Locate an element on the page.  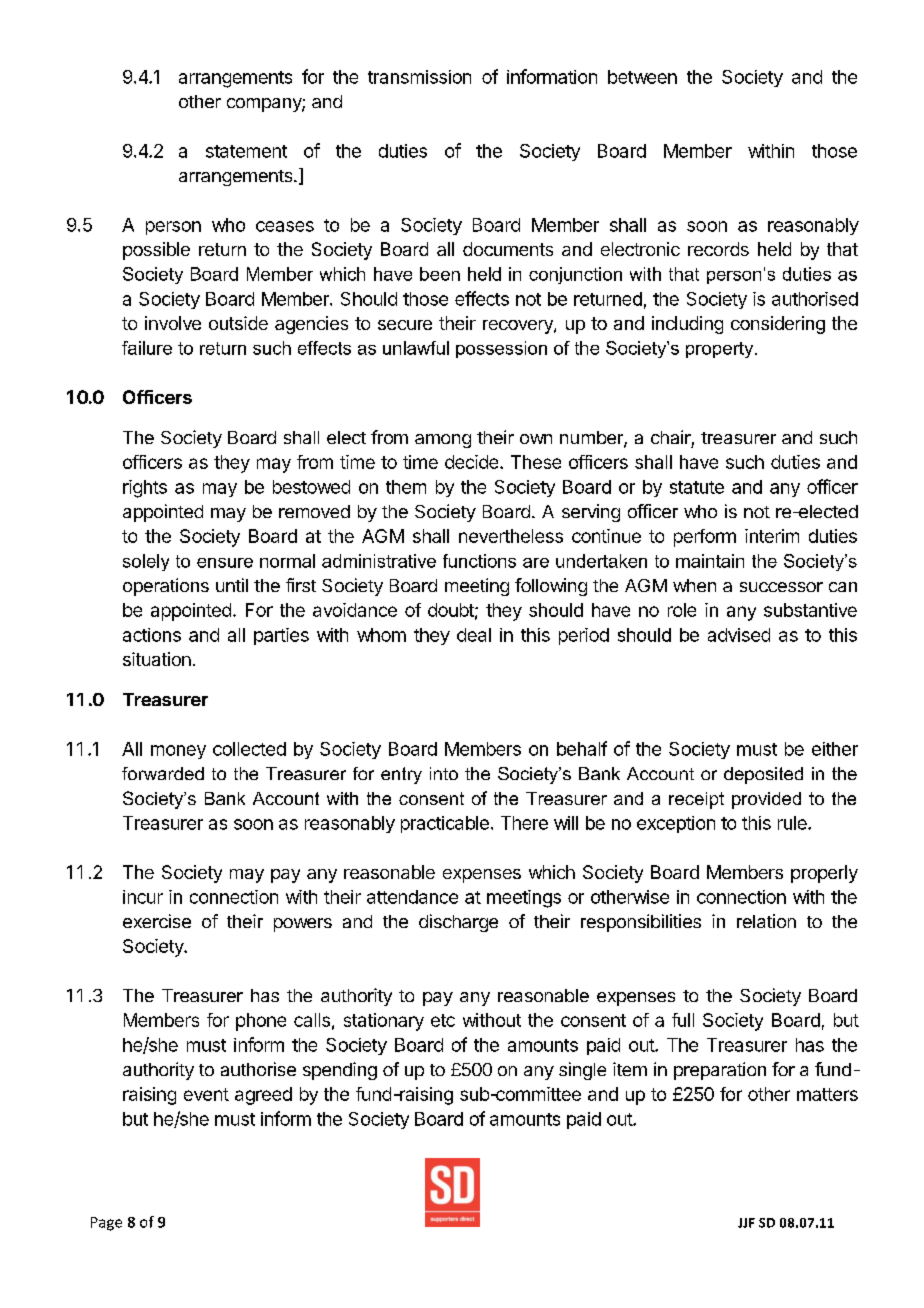
statement is located at coordinates (246, 151).
